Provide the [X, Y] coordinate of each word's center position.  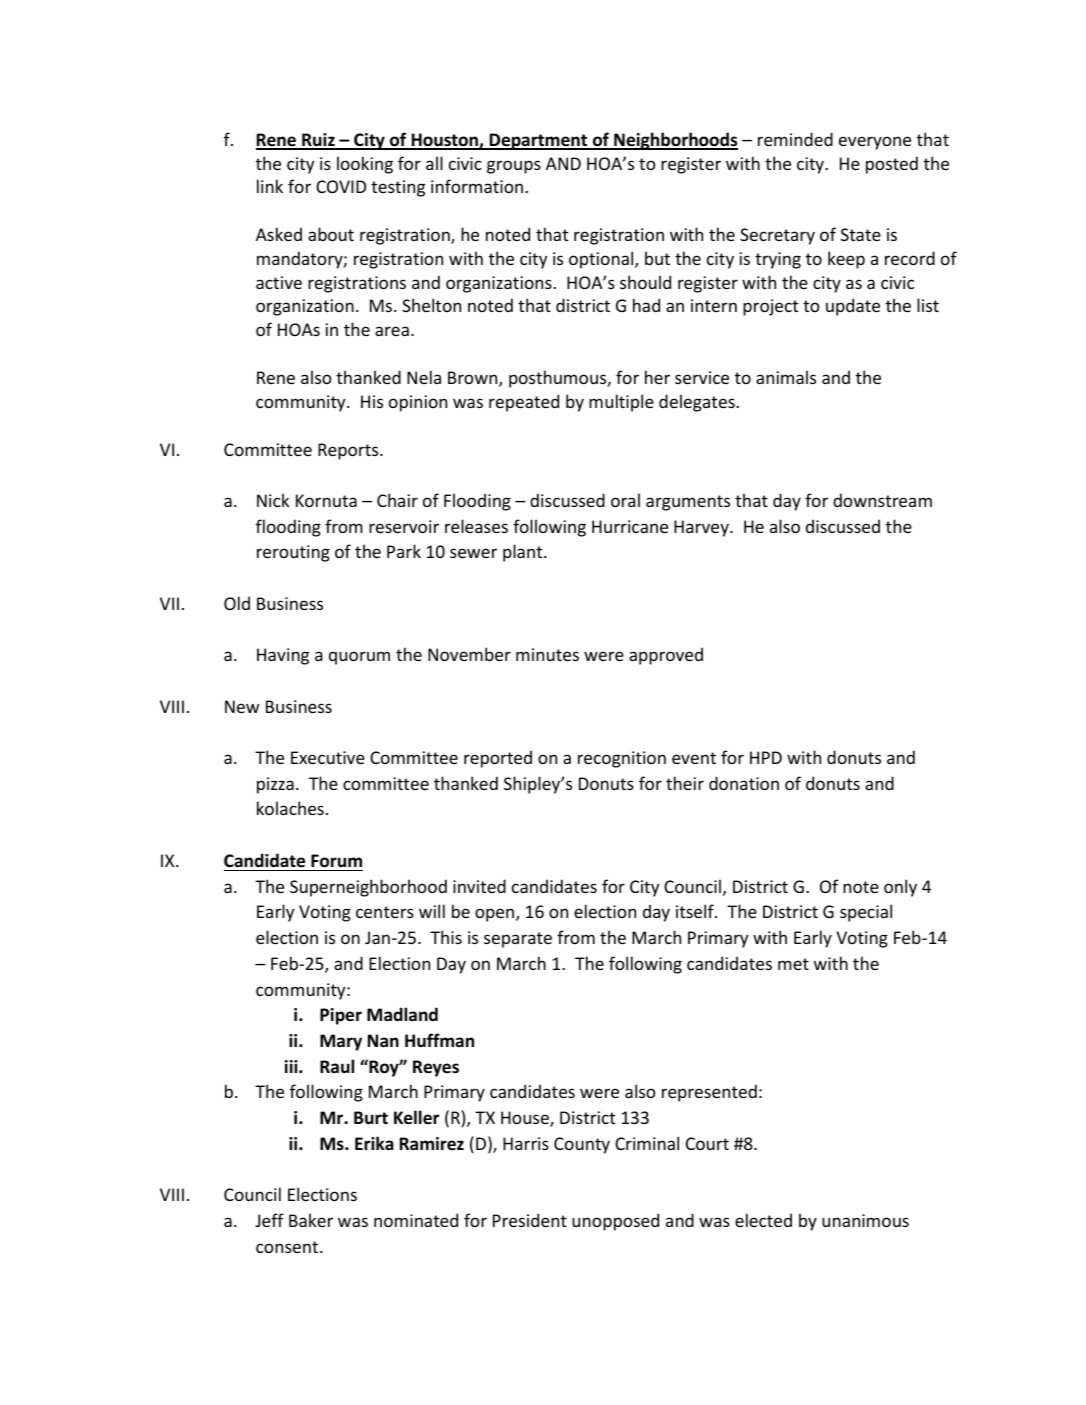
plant [524, 553]
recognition [622, 759]
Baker [311, 1220]
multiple [621, 403]
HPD [766, 757]
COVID [341, 186]
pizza [275, 785]
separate [518, 940]
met [793, 964]
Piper [341, 1016]
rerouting [293, 553]
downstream [882, 500]
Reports [349, 451]
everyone [875, 143]
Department [539, 141]
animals [786, 377]
